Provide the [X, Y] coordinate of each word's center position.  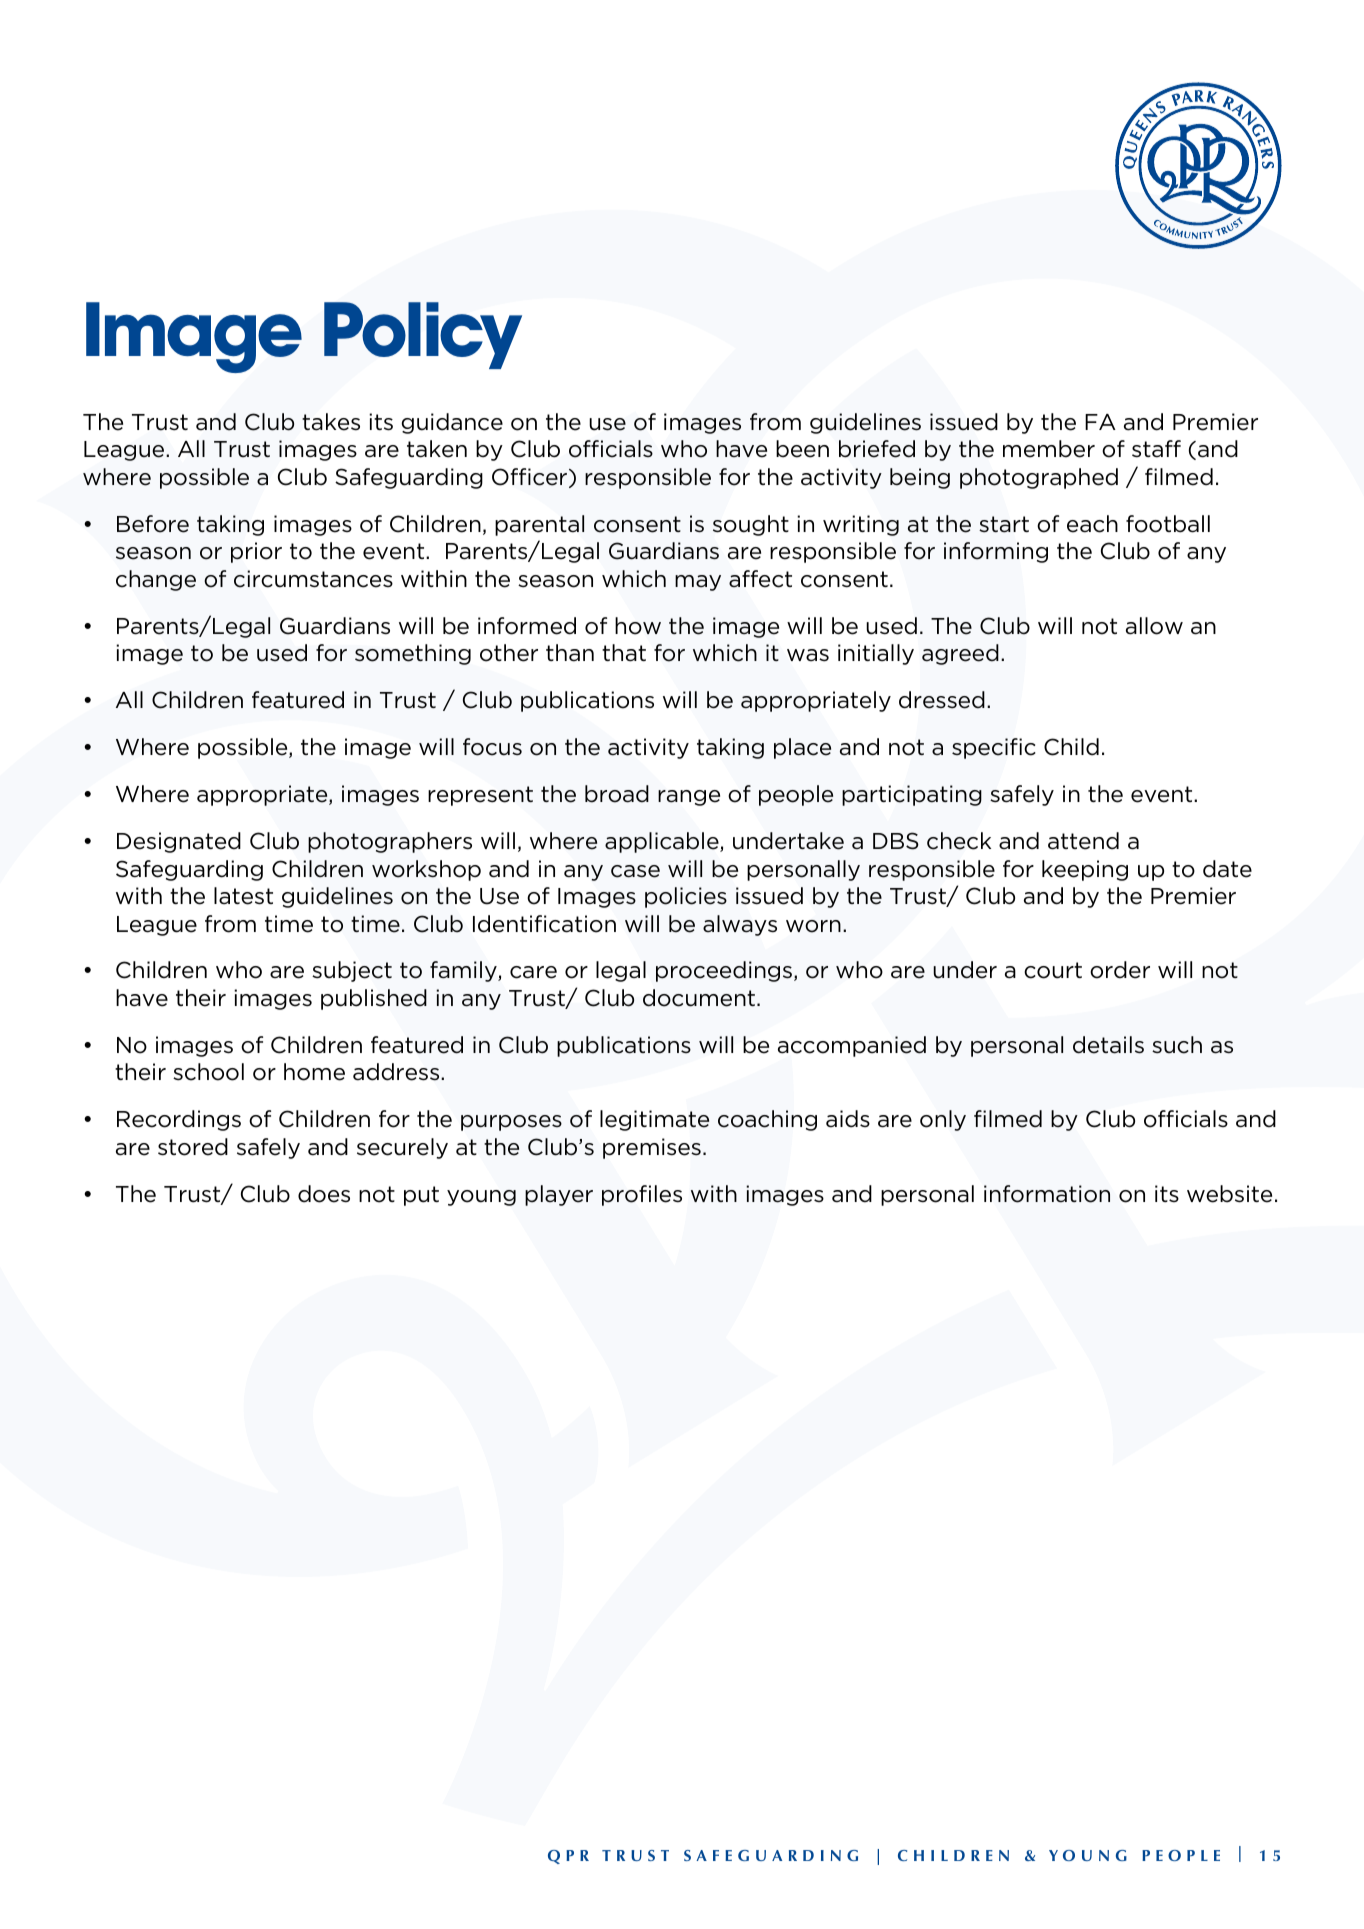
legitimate [654, 1120]
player [559, 1195]
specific [993, 748]
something [413, 654]
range [689, 798]
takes [331, 422]
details [1108, 1045]
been [802, 449]
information [1047, 1194]
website [1229, 1194]
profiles [642, 1195]
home [314, 1072]
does [324, 1194]
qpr [568, 1857]
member [1049, 449]
